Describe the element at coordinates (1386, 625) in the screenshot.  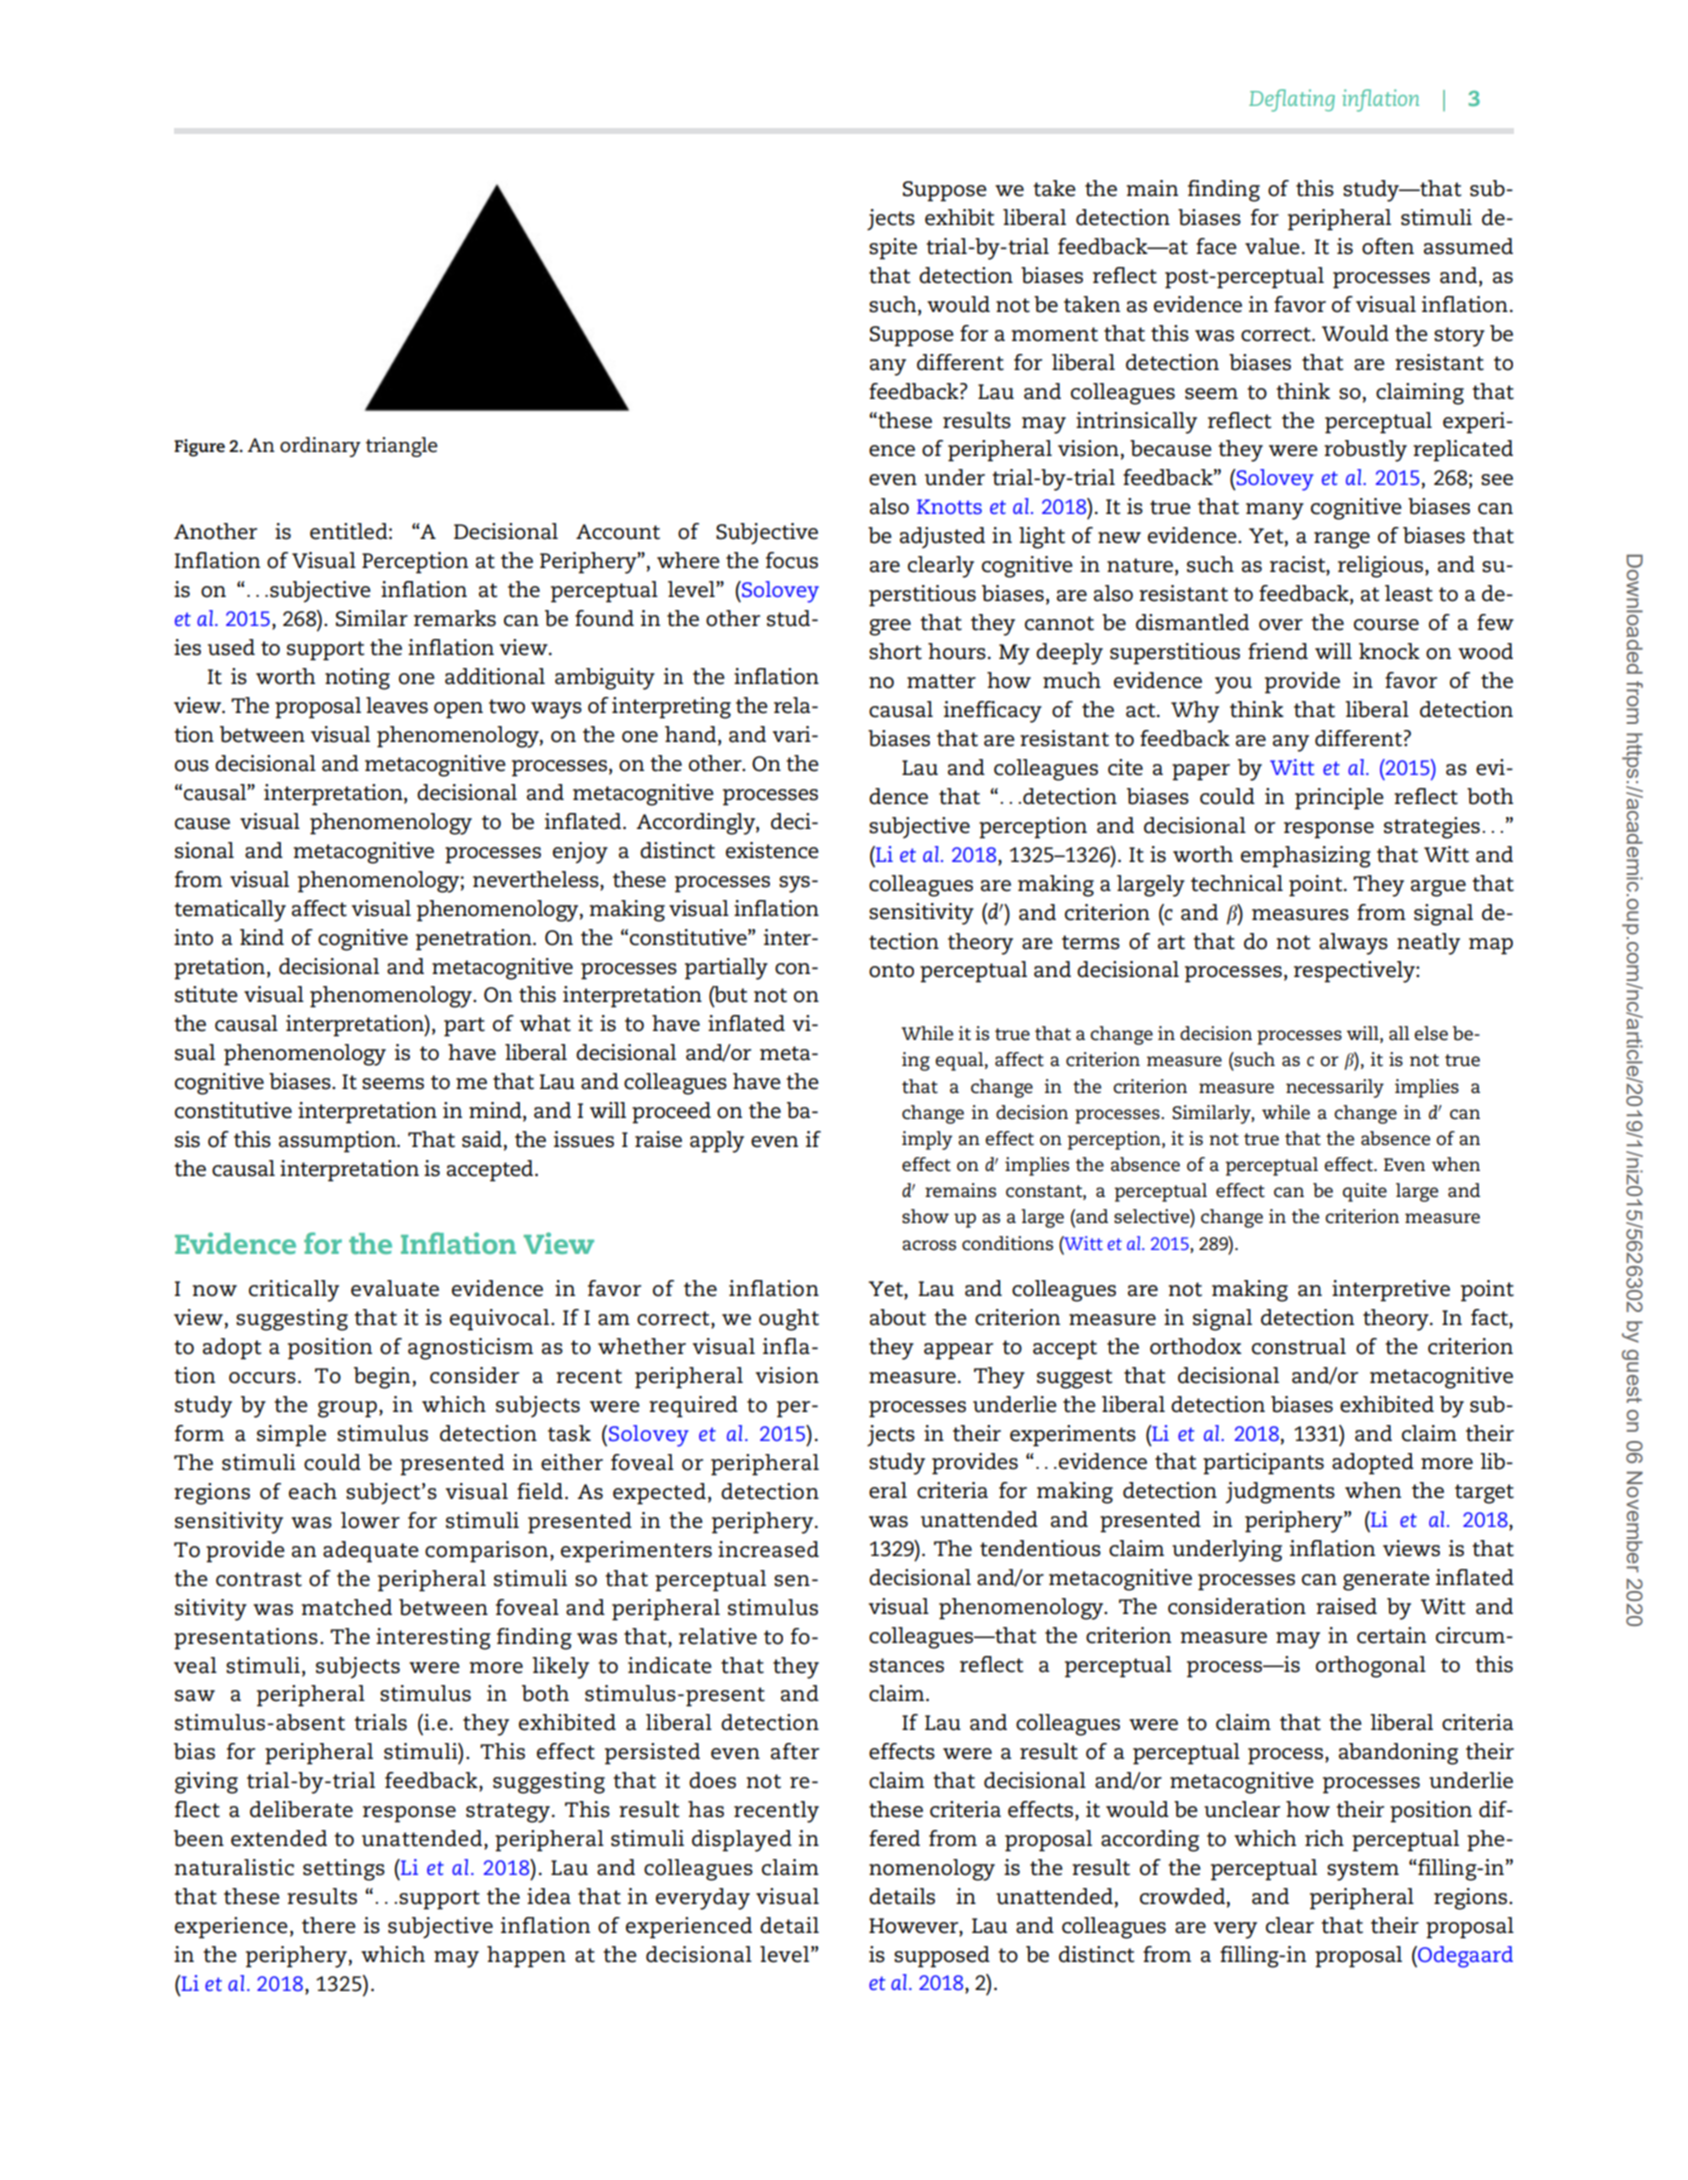
I see `course` at that location.
